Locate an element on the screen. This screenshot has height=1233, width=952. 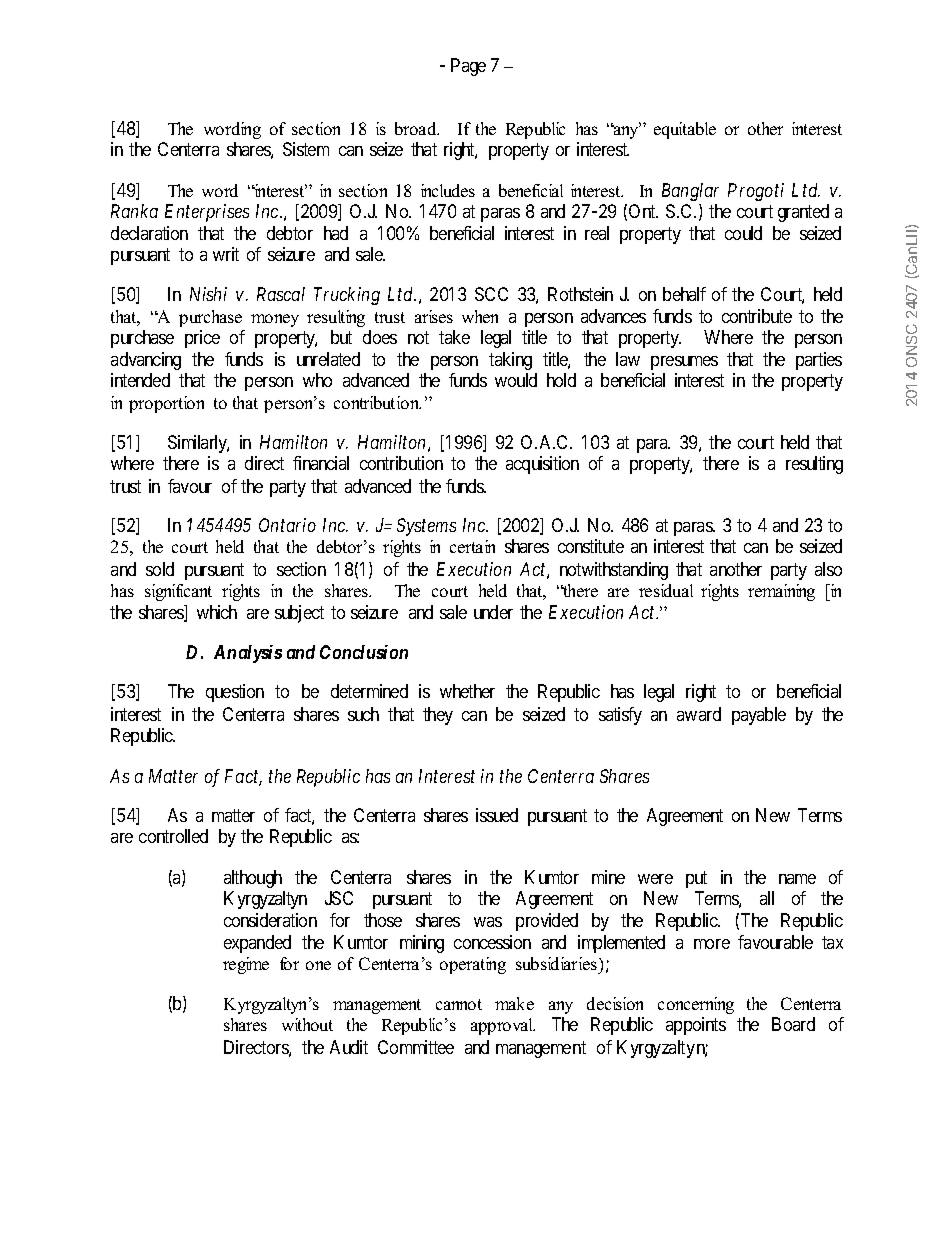
Board is located at coordinates (793, 1024).
